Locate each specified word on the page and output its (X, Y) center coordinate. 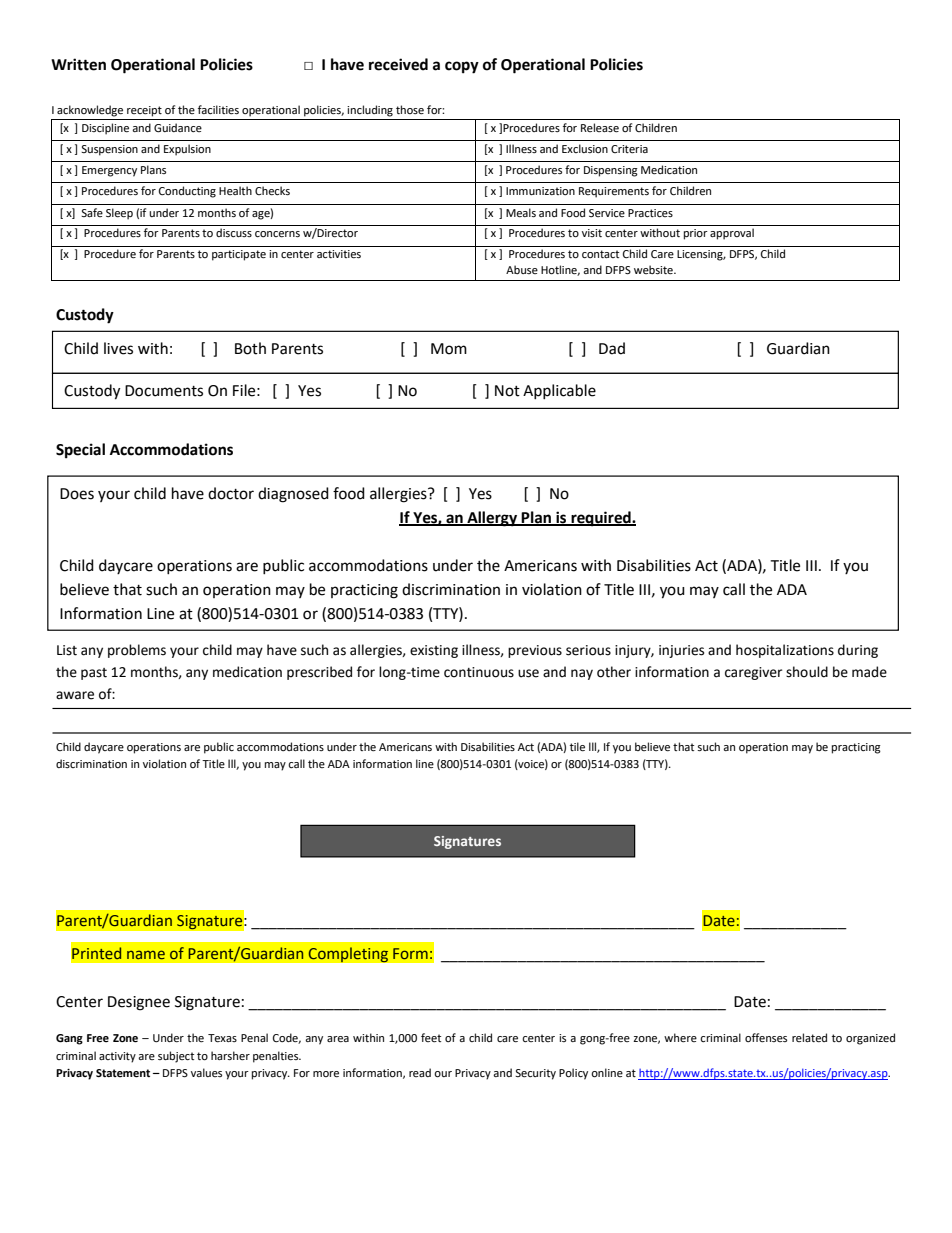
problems (137, 651)
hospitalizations (785, 651)
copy (462, 67)
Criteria (629, 149)
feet (431, 1038)
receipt (144, 111)
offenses (766, 1038)
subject (176, 1057)
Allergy (492, 519)
